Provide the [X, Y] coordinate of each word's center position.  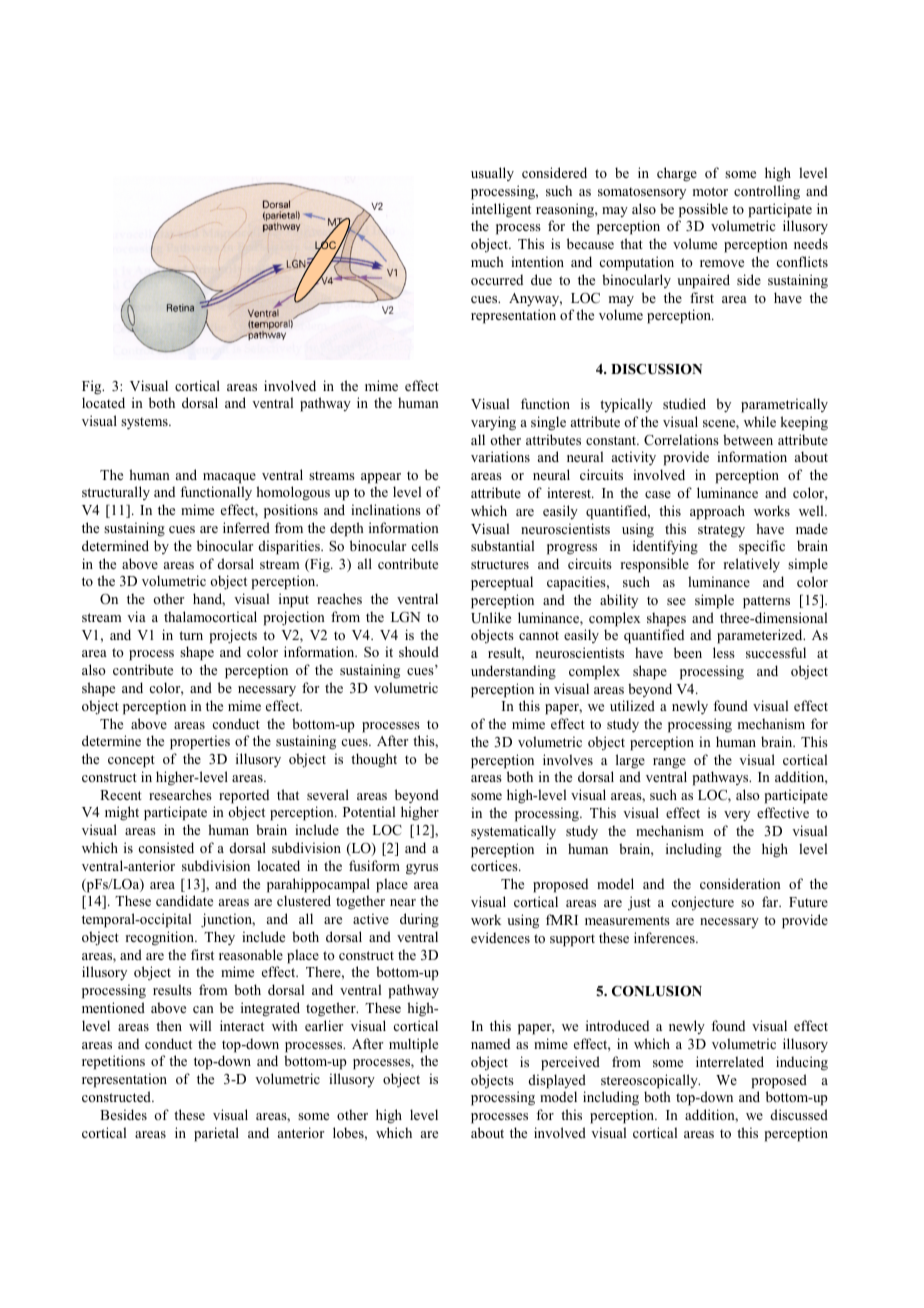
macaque [229, 478]
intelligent [501, 210]
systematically [513, 832]
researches [180, 794]
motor [710, 191]
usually [492, 174]
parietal [216, 1134]
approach [717, 512]
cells [424, 545]
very [737, 816]
